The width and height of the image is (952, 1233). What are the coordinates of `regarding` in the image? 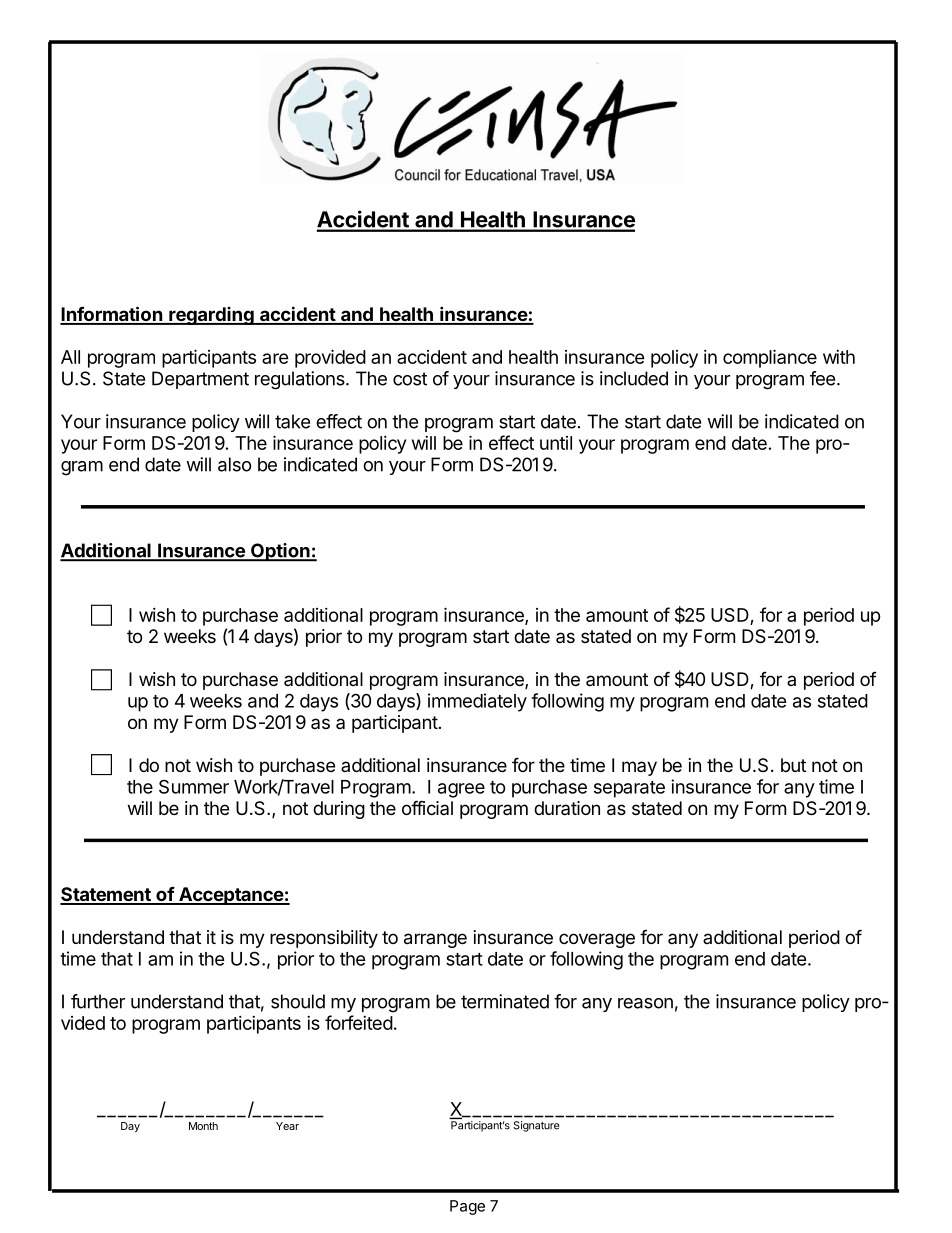 It's located at (211, 316).
